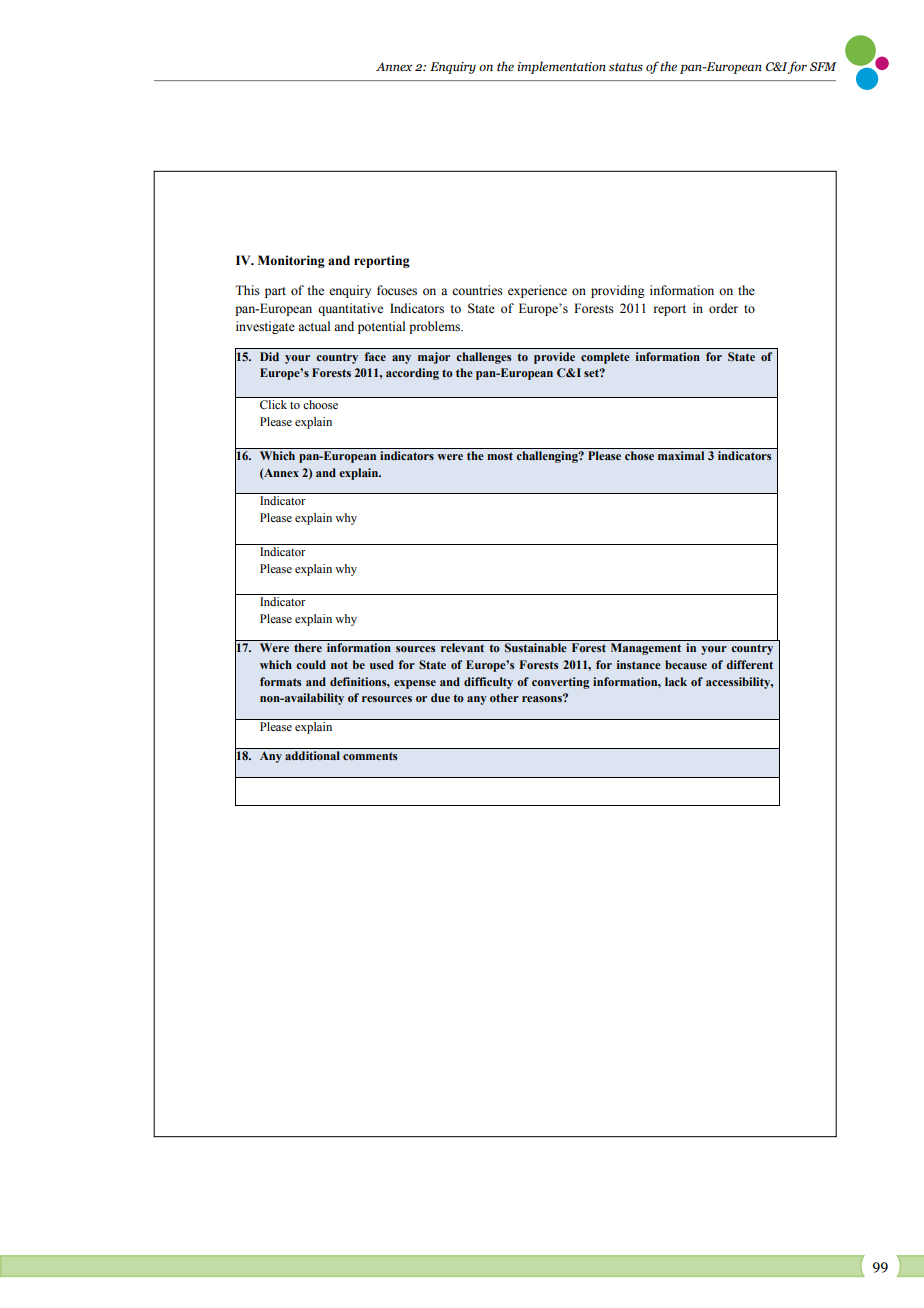  Describe the element at coordinates (504, 697) in the screenshot. I see `other` at that location.
